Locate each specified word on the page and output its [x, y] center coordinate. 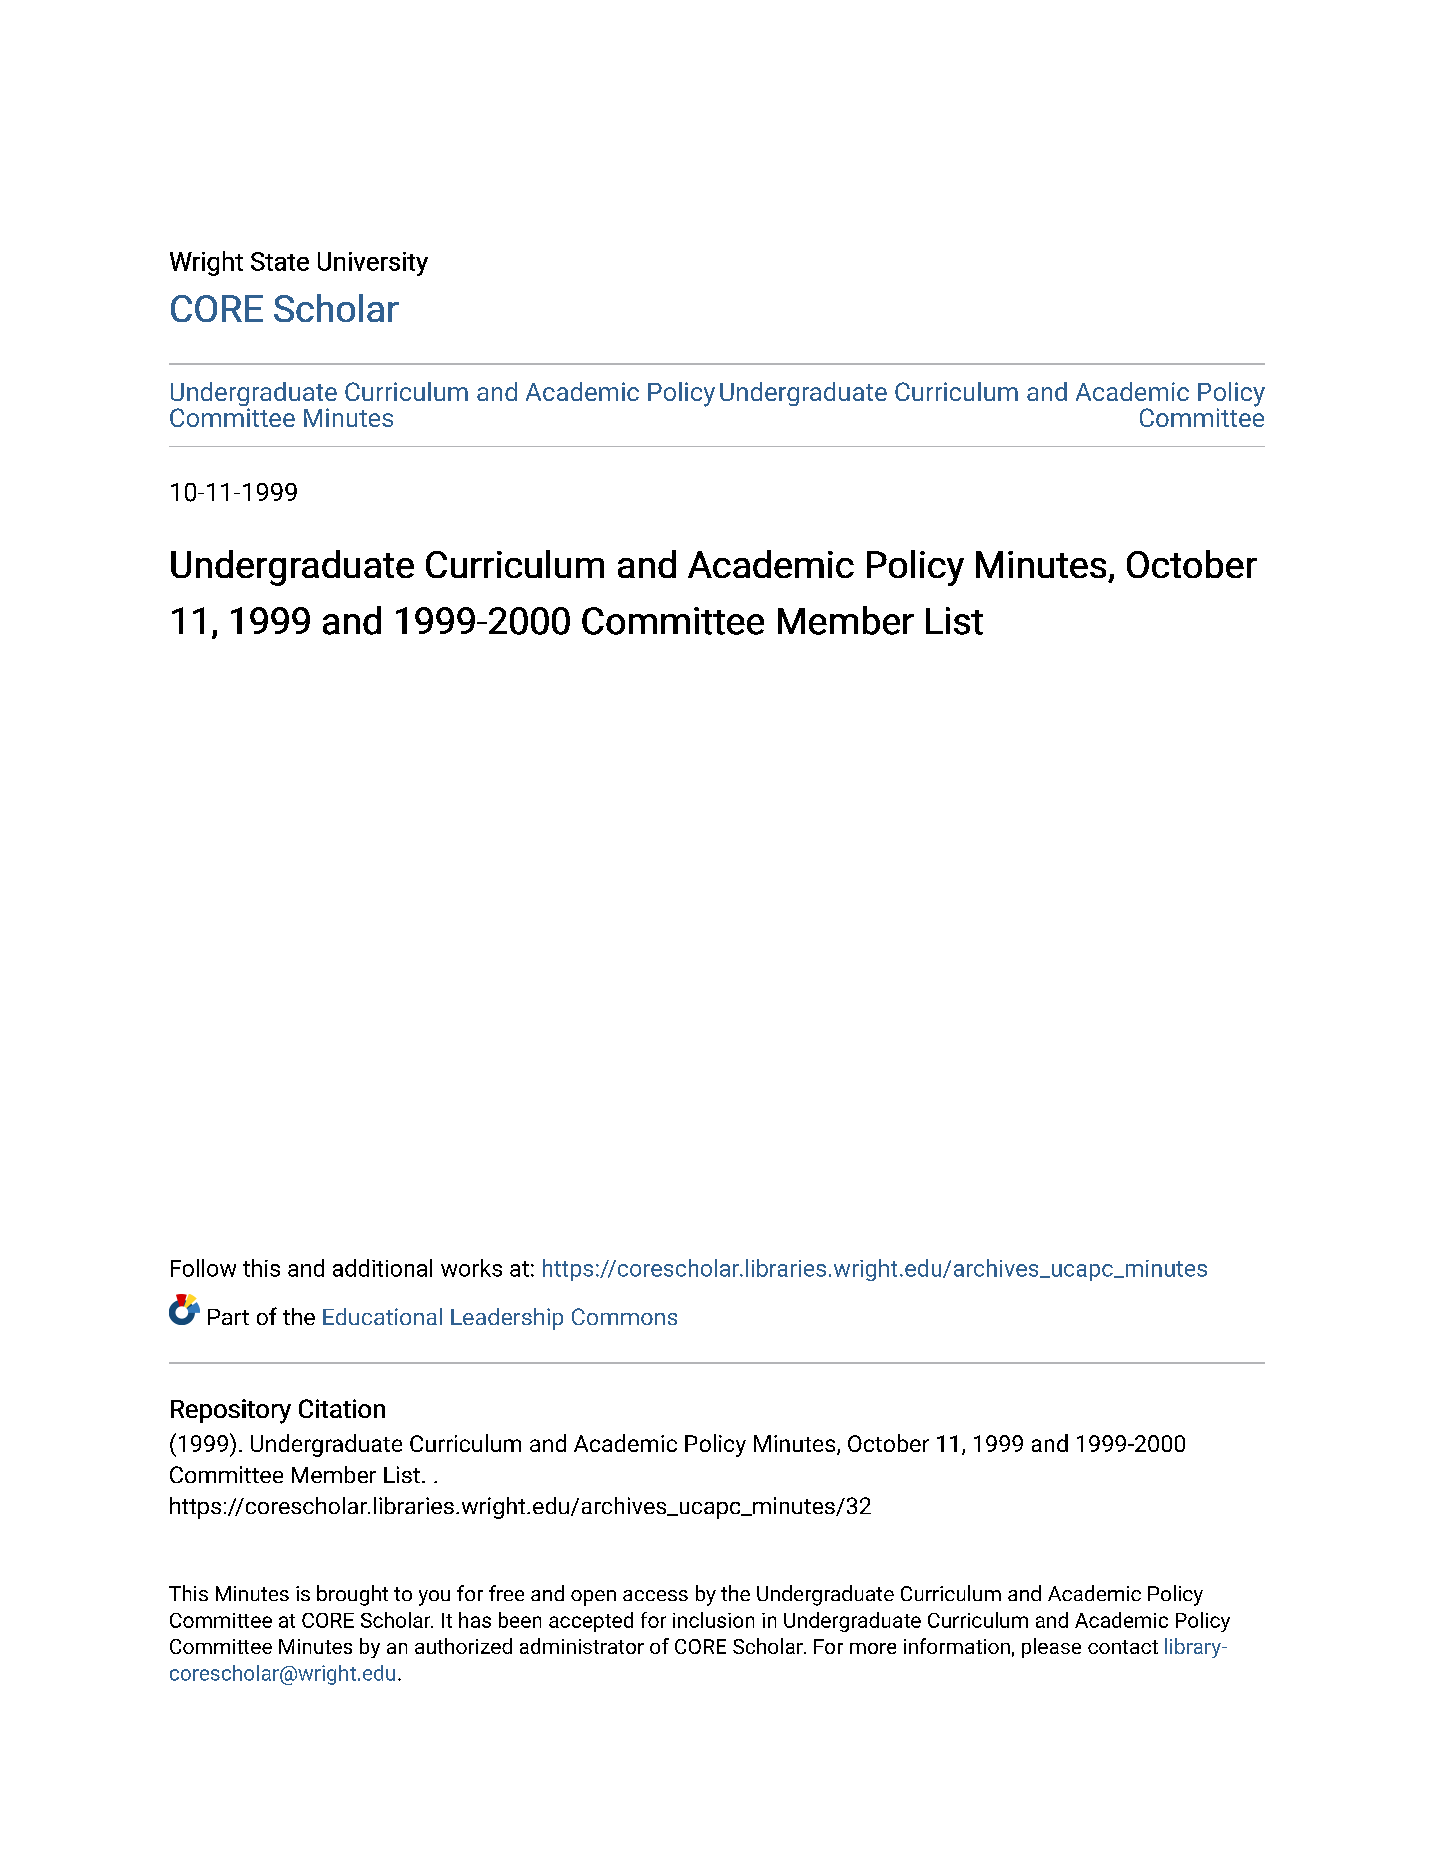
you [434, 1598]
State [280, 261]
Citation [342, 1408]
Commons [624, 1316]
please [1051, 1648]
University [373, 264]
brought [352, 1595]
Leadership [507, 1319]
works [471, 1268]
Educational [382, 1316]
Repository [231, 1411]
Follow [203, 1268]
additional [382, 1268]
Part [228, 1317]
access [655, 1595]
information [957, 1646]
